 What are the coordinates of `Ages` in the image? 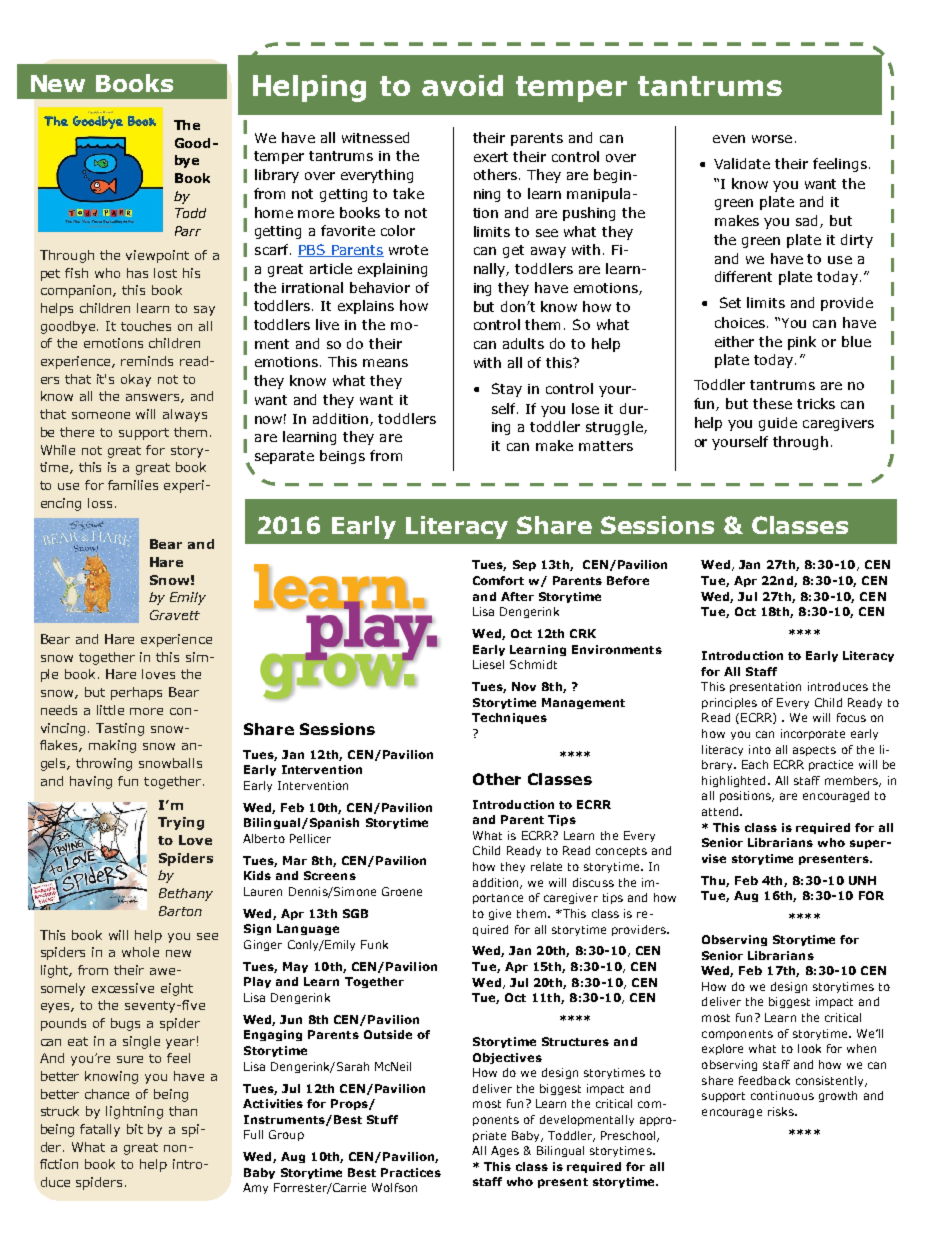 It's located at (505, 1151).
